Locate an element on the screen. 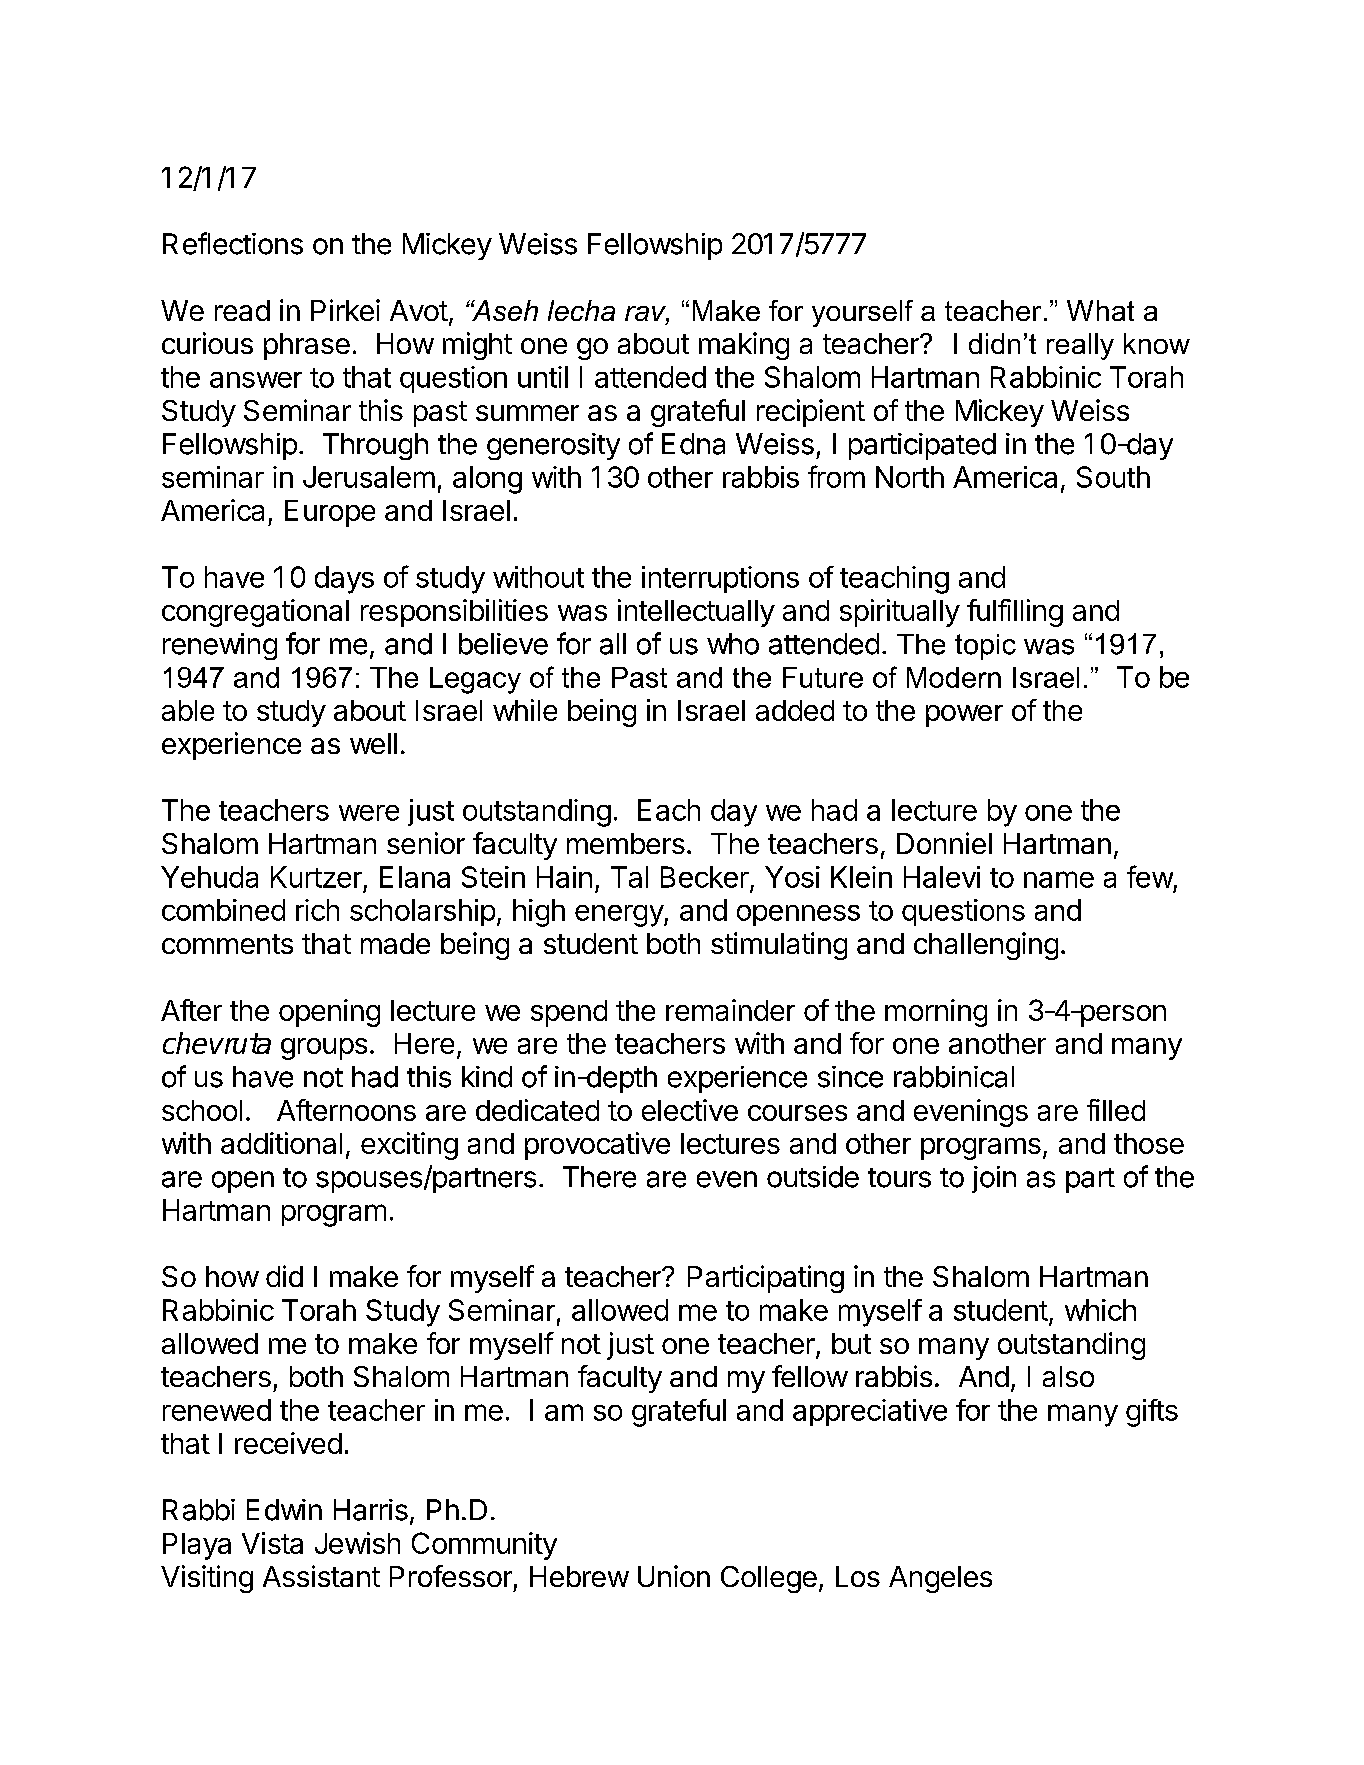 Image resolution: width=1364 pixels, height=1765 pixels. energy is located at coordinates (620, 916).
